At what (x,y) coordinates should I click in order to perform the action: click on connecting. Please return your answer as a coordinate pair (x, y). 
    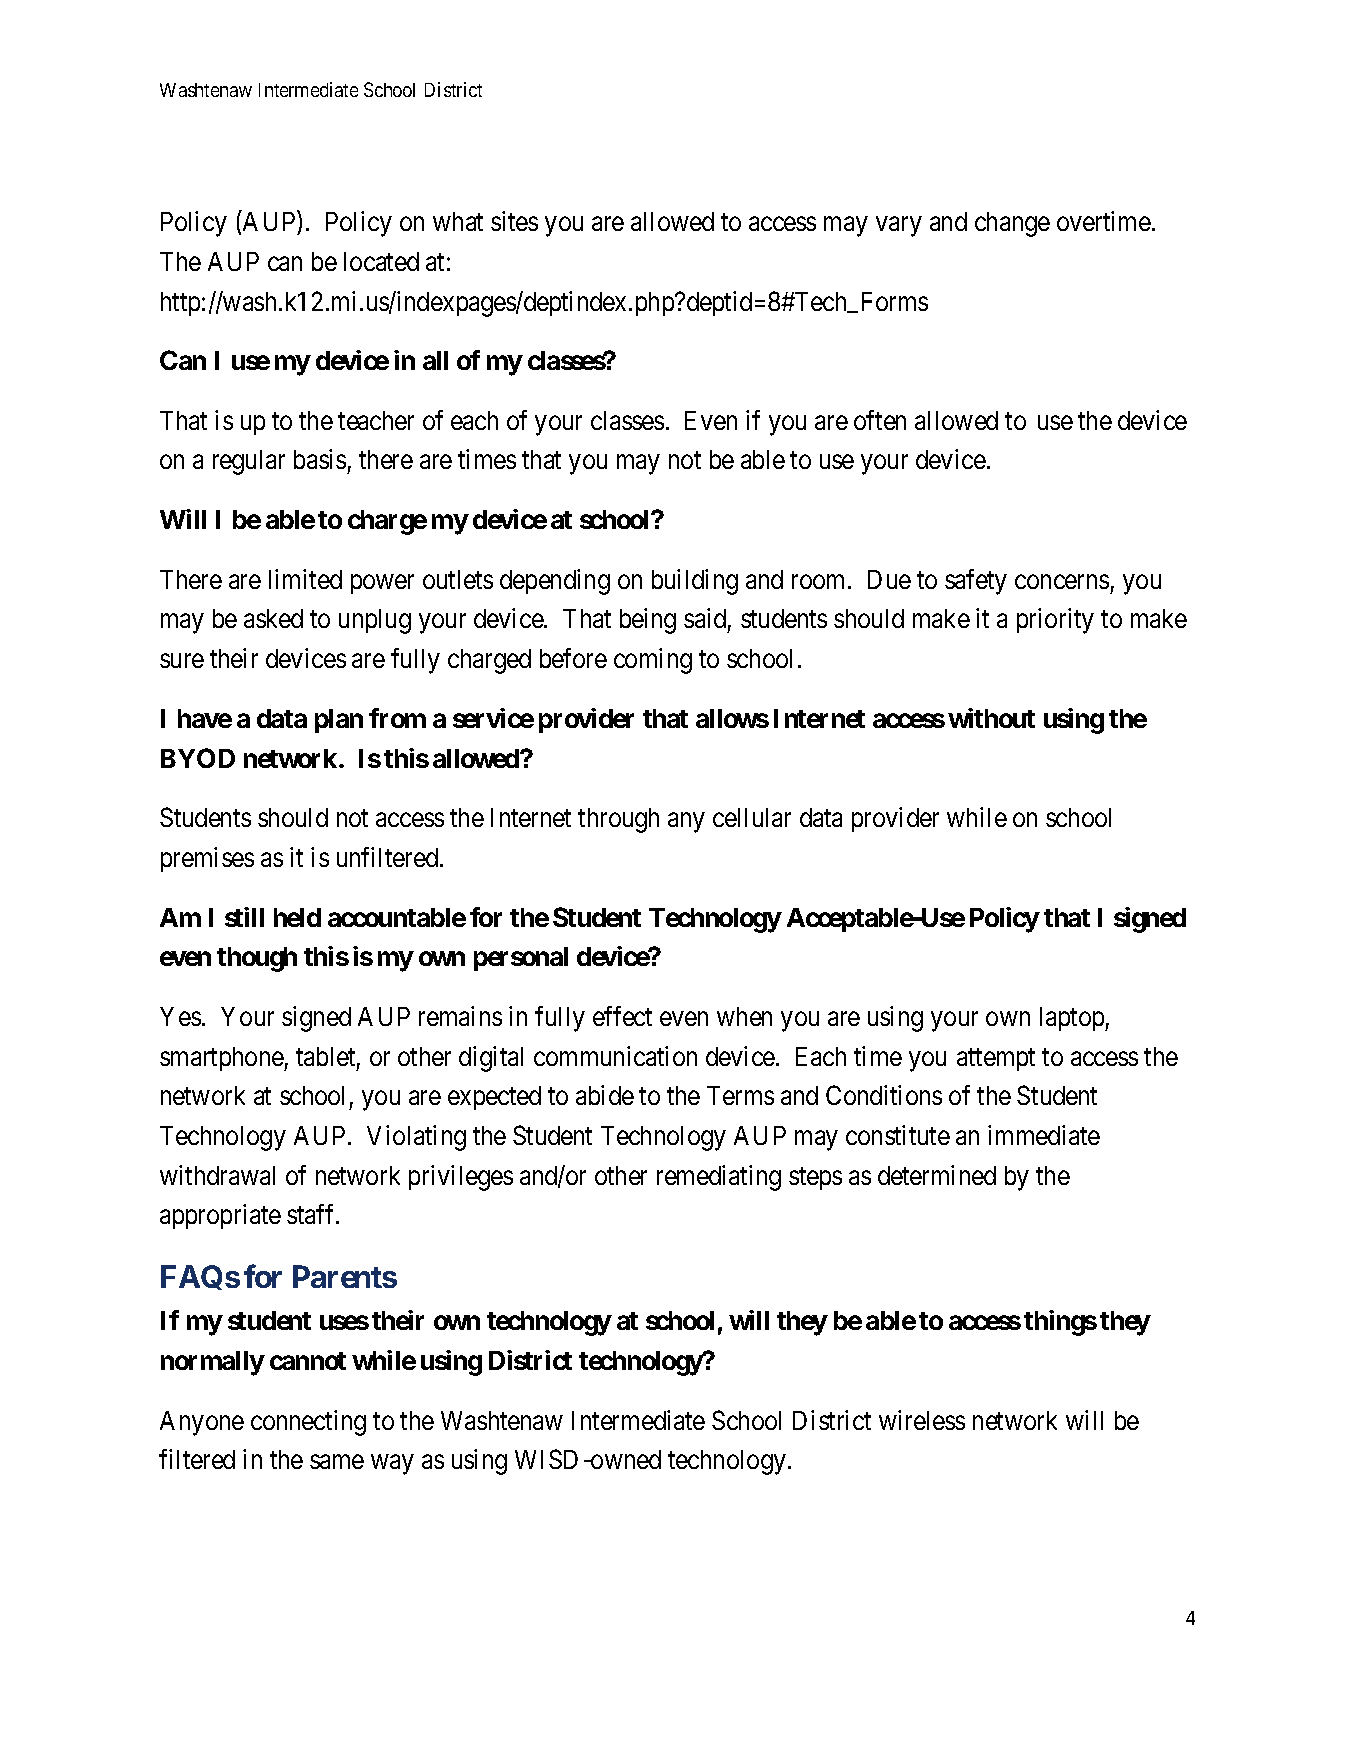
    Looking at the image, I should click on (308, 1423).
